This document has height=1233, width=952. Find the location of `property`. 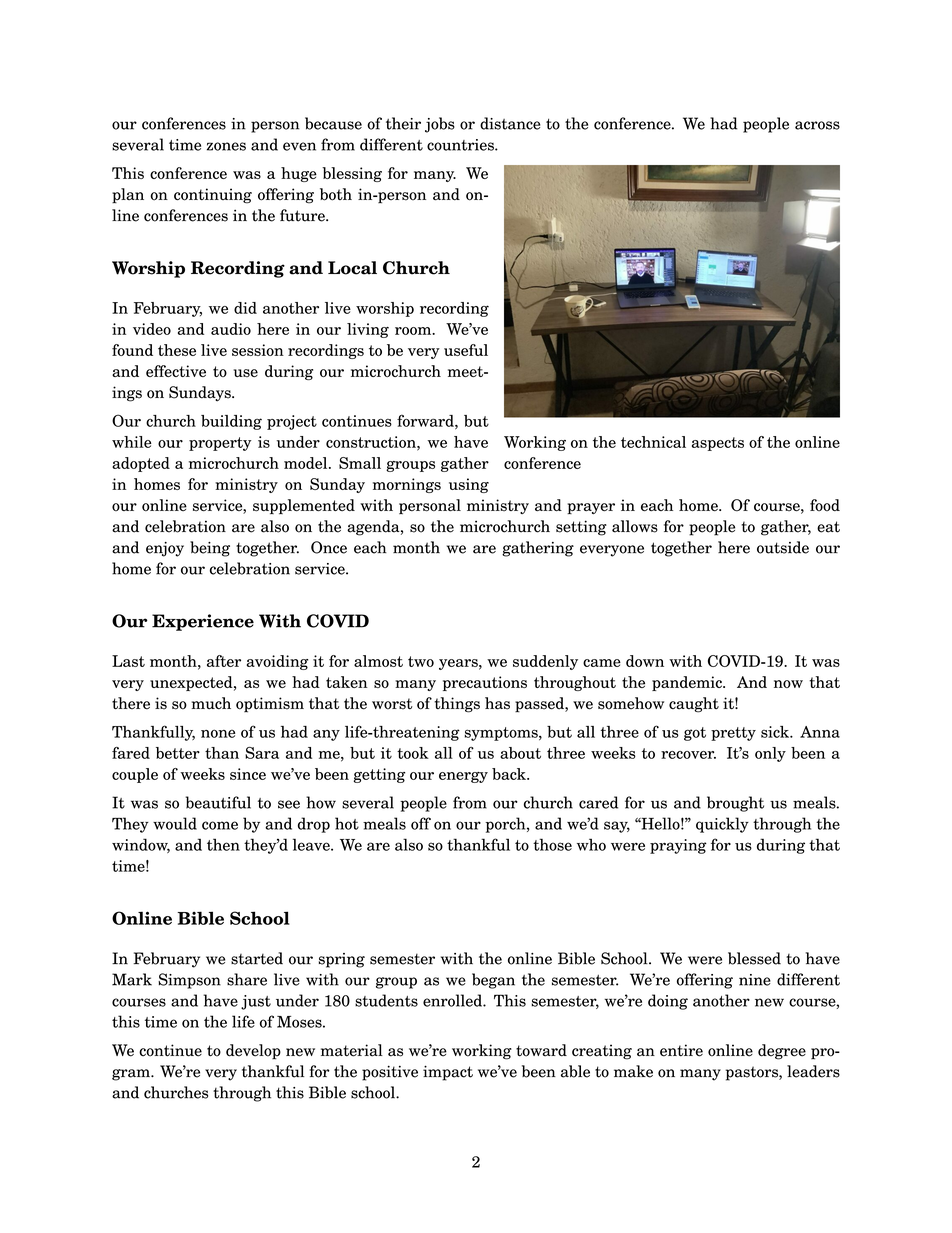

property is located at coordinates (220, 444).
